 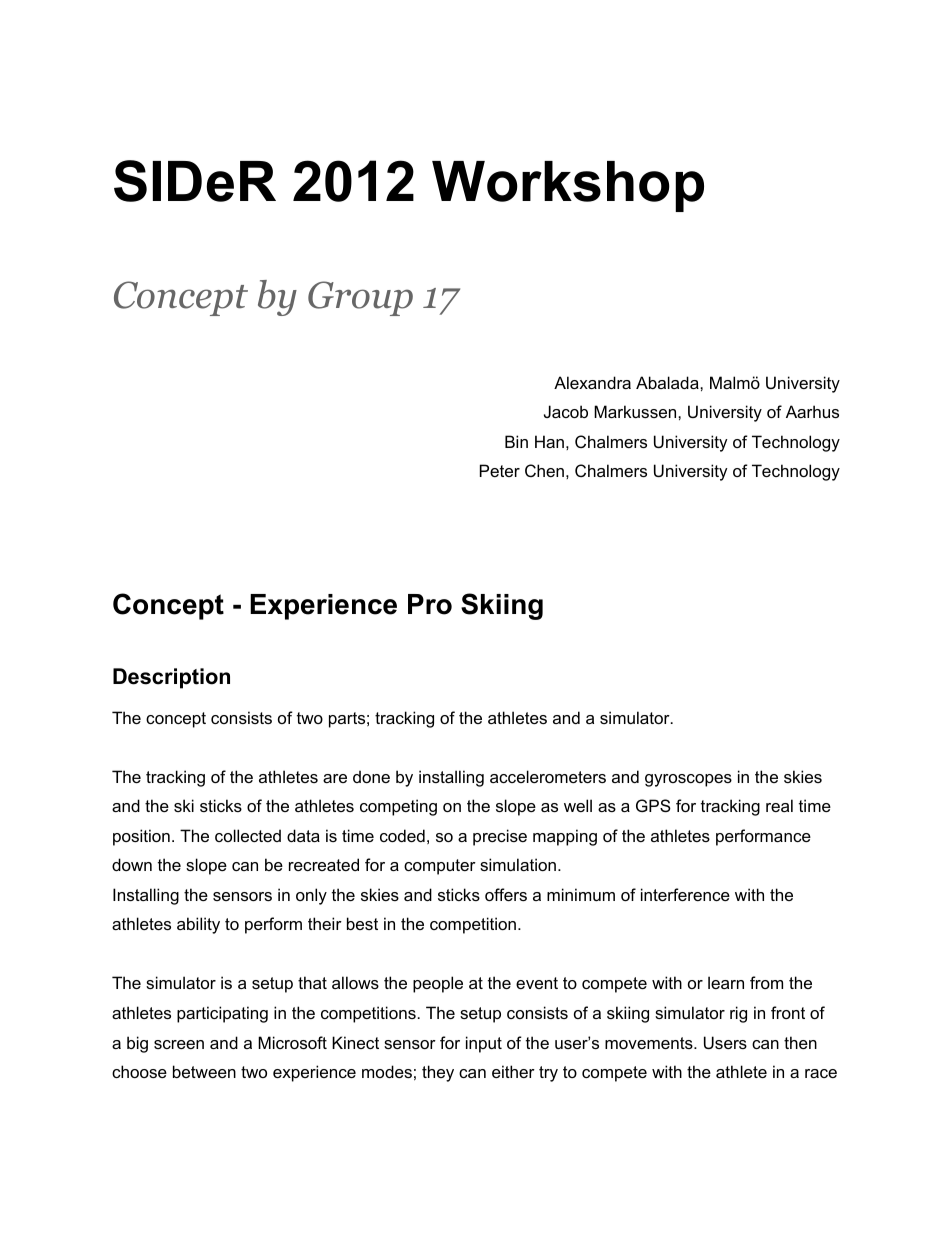 I want to click on Workshop, so click(x=568, y=186).
